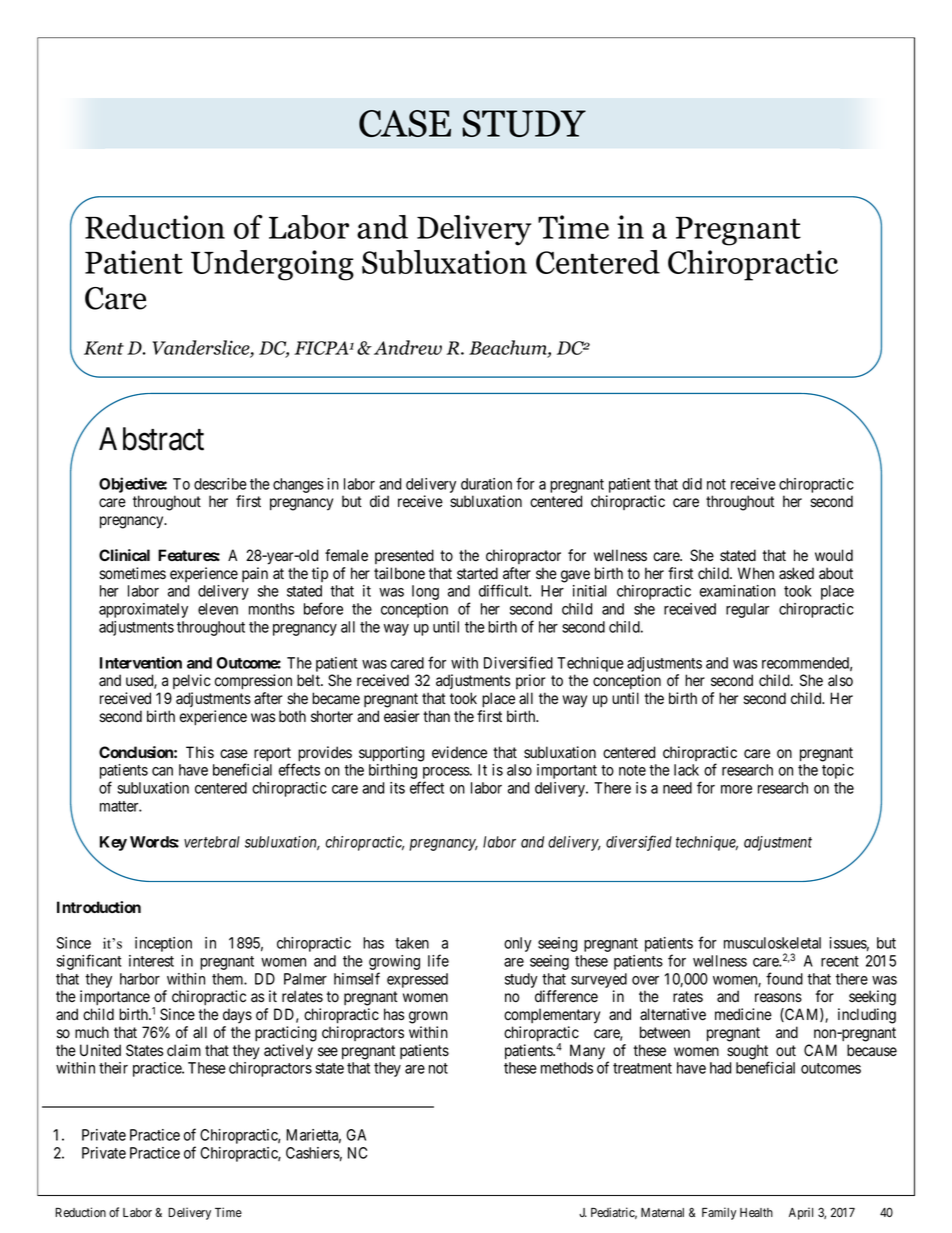  Describe the element at coordinates (486, 484) in the screenshot. I see `duration` at that location.
